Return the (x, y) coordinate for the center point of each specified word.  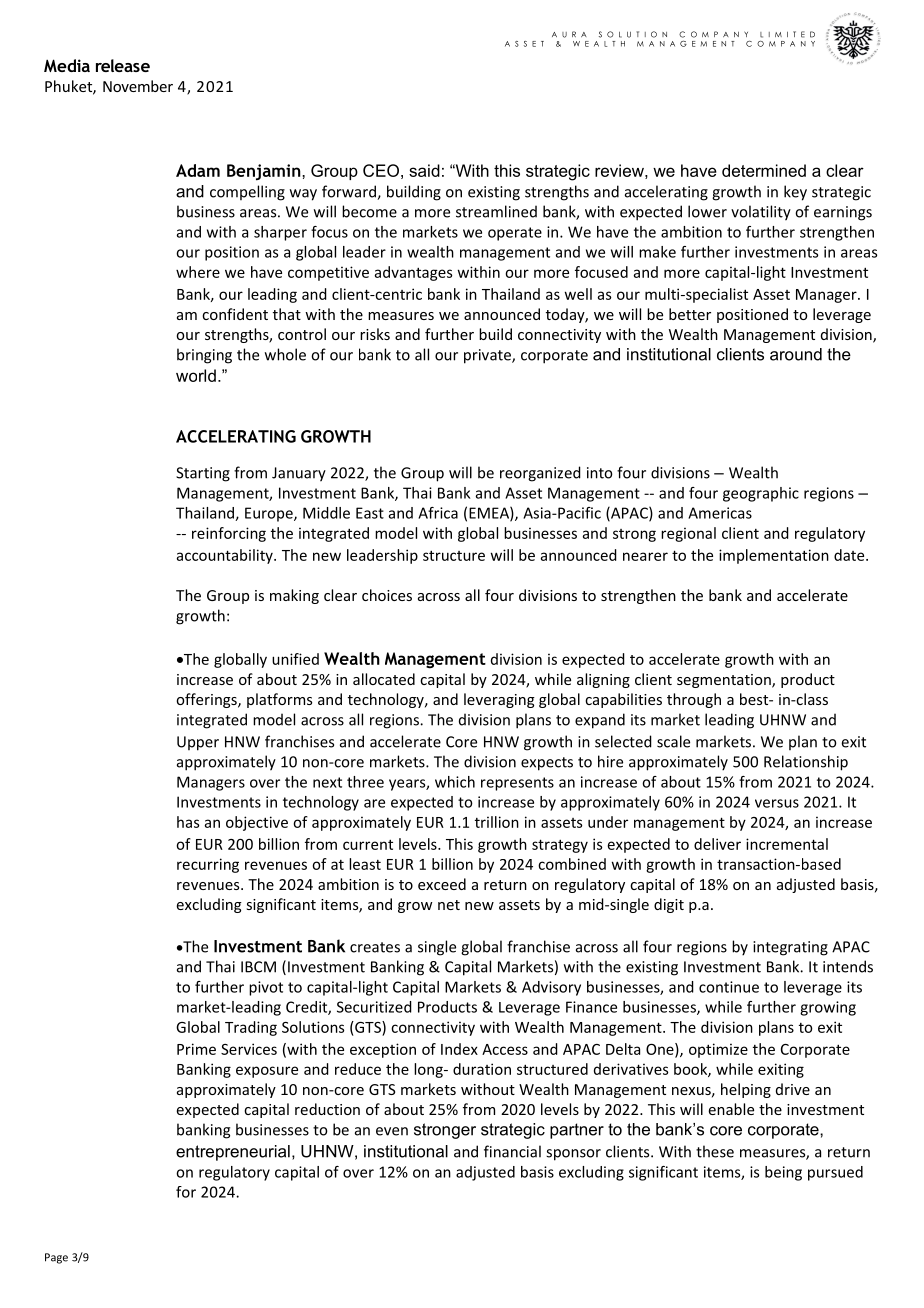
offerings (207, 700)
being (783, 1173)
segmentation (725, 681)
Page (56, 1258)
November (138, 86)
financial (512, 1151)
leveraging (499, 700)
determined (764, 170)
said (424, 170)
